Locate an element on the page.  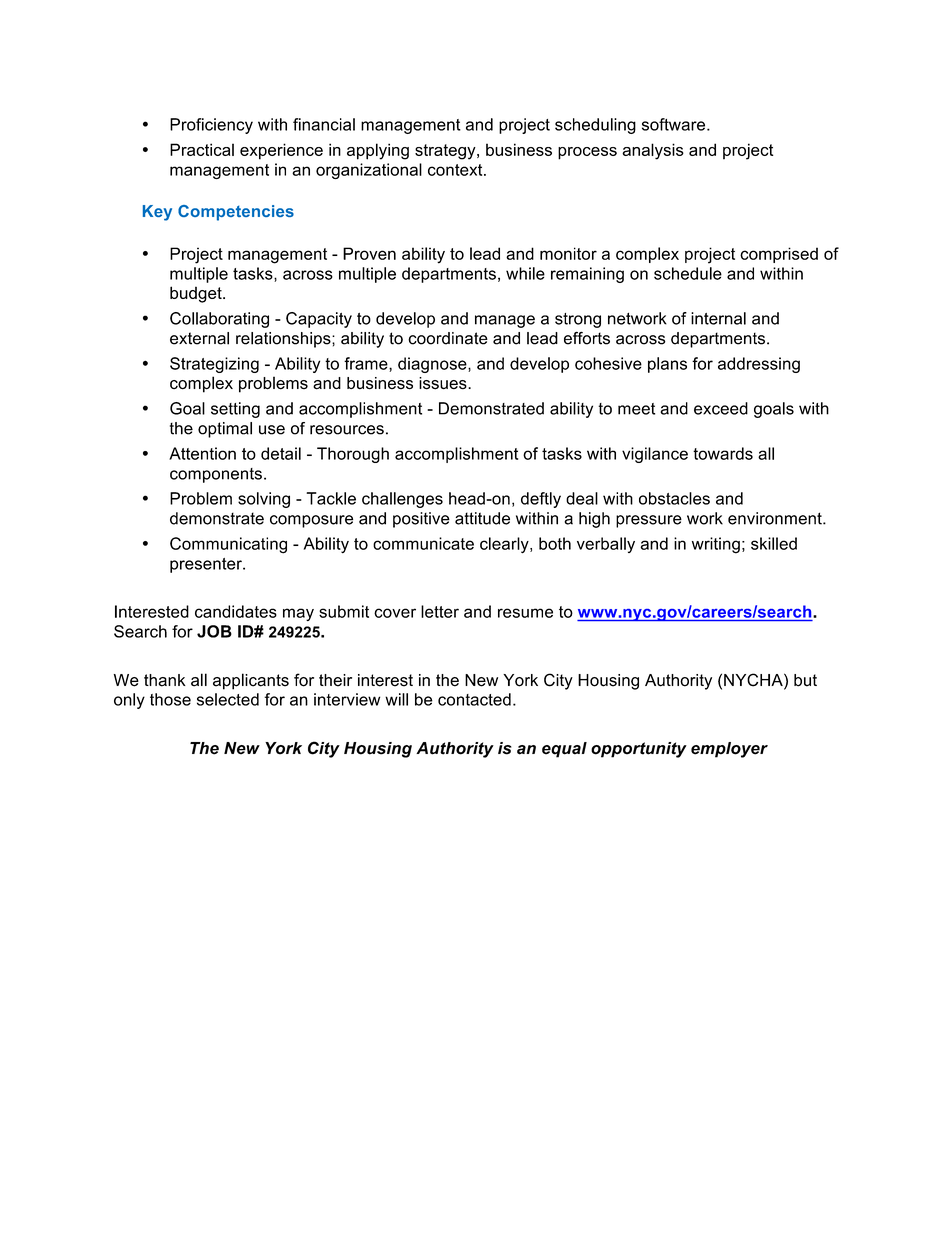
strategy is located at coordinates (446, 152).
